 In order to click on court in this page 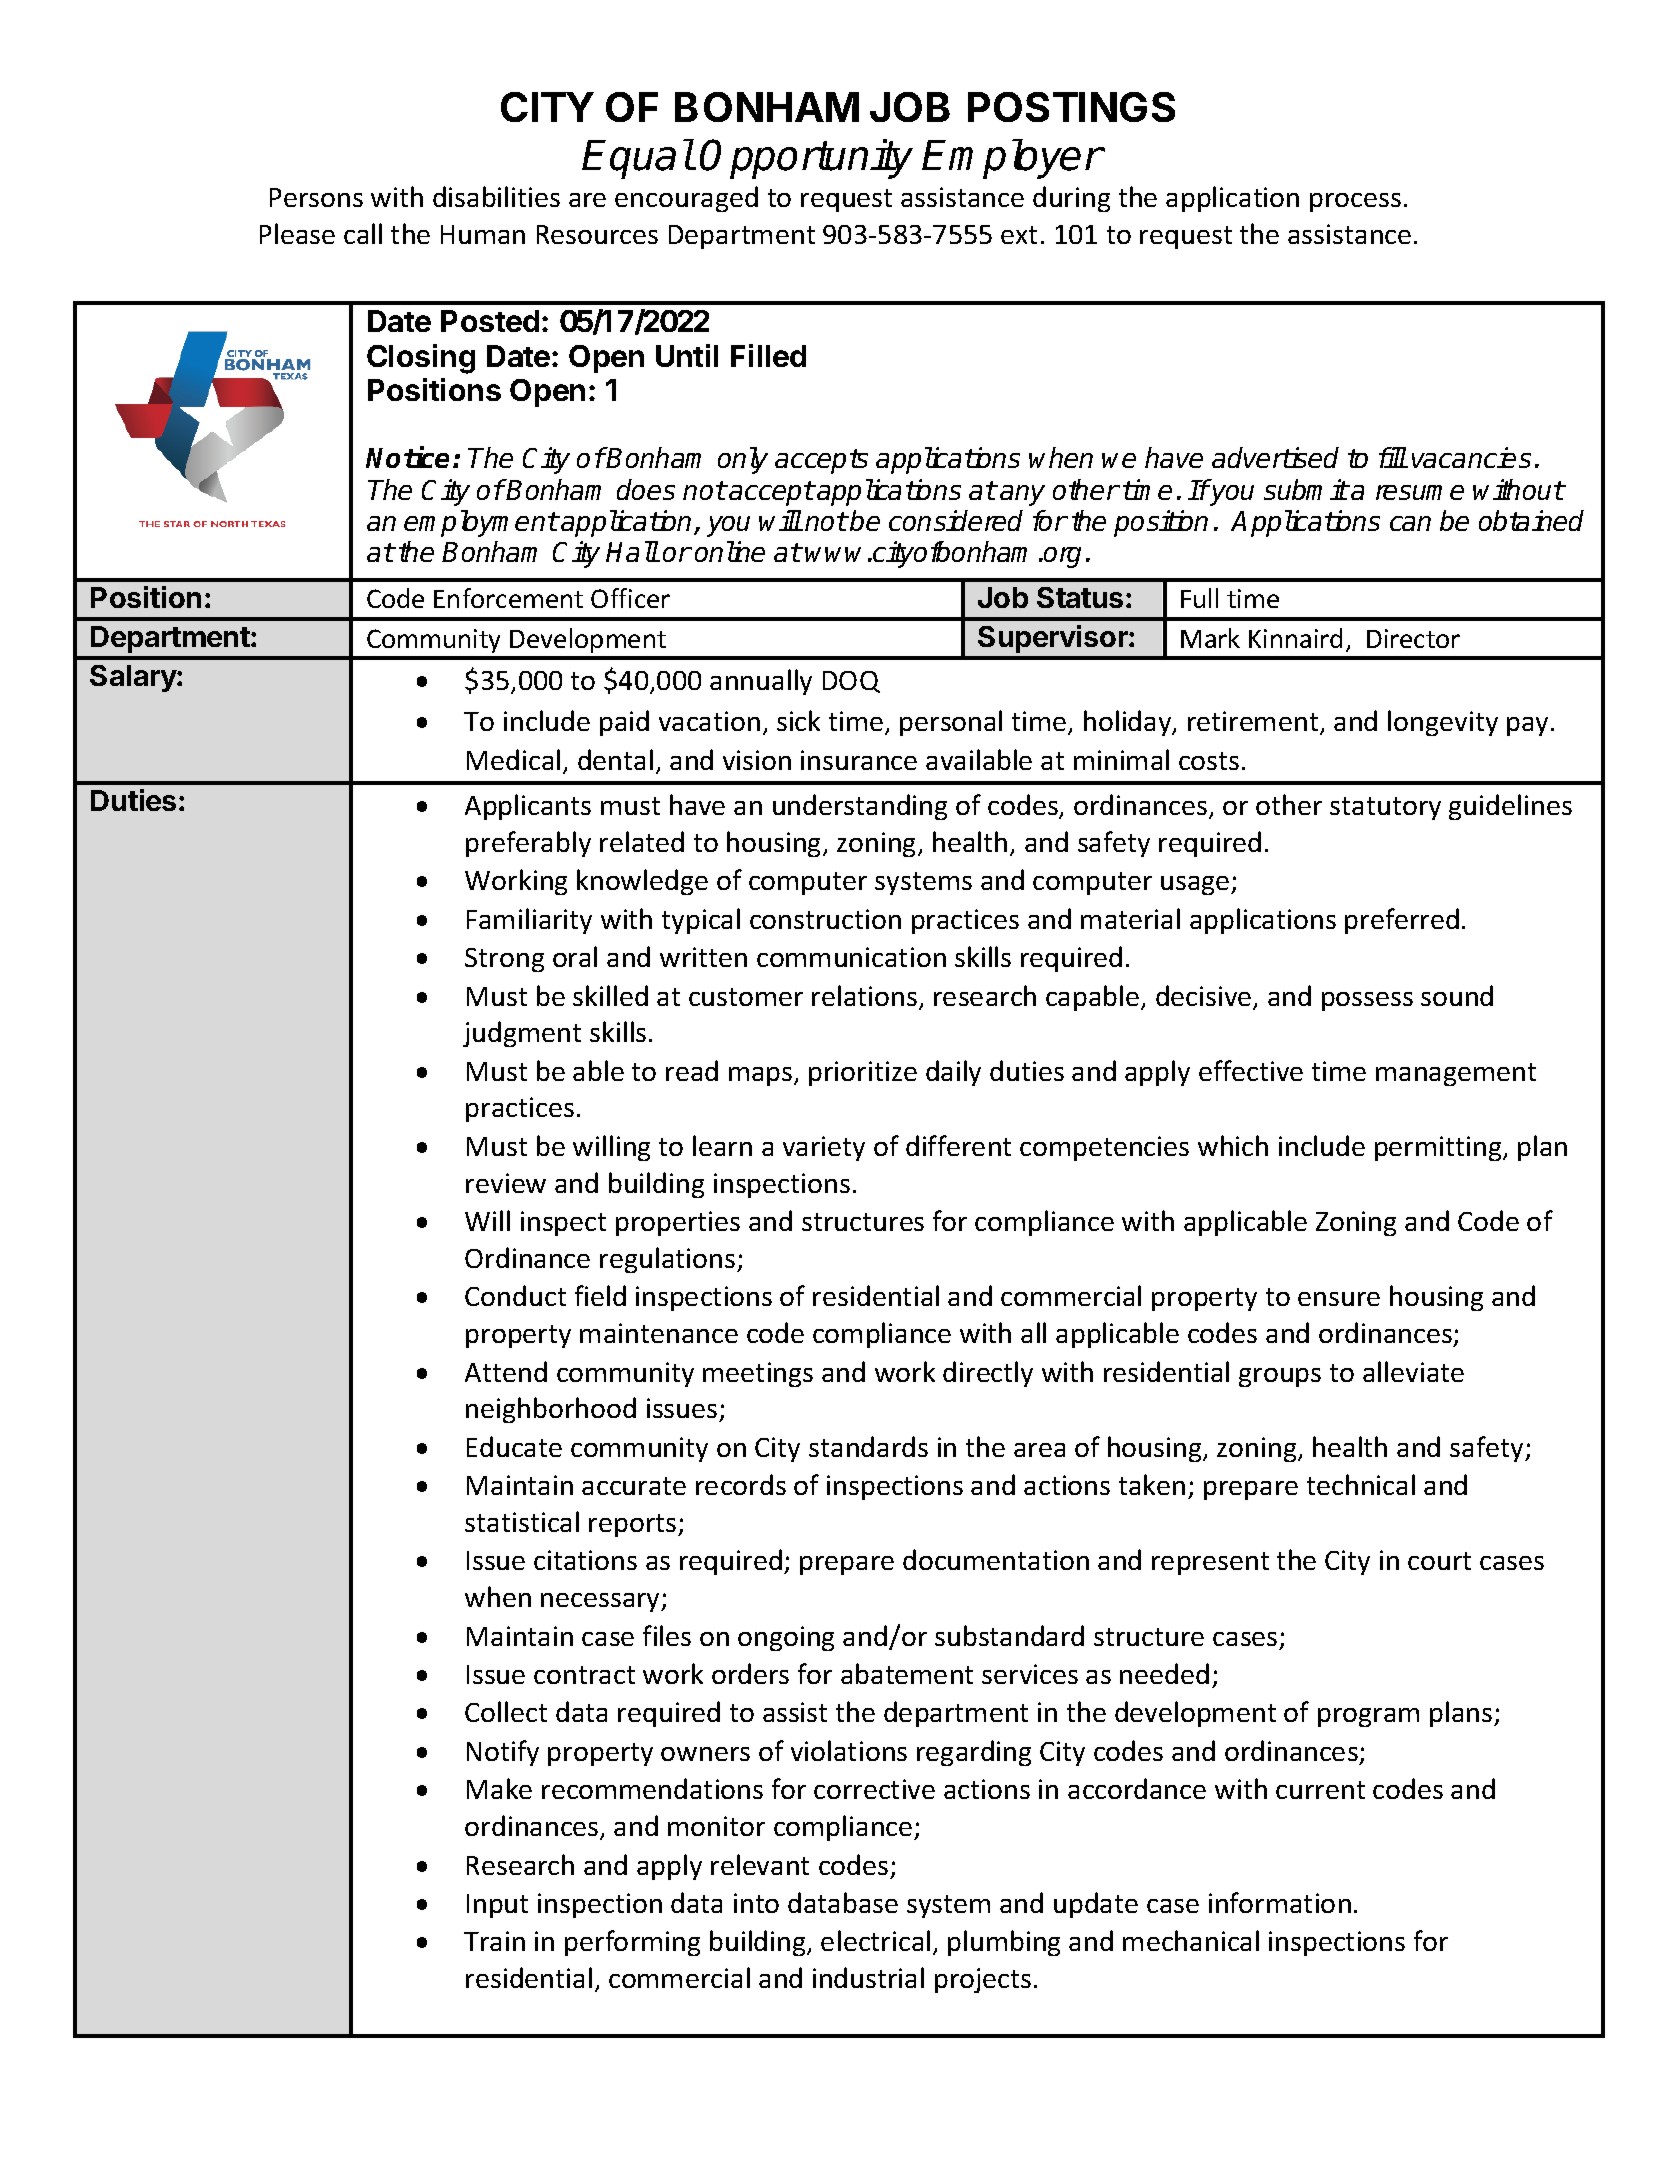, I will do `click(1439, 1561)`.
